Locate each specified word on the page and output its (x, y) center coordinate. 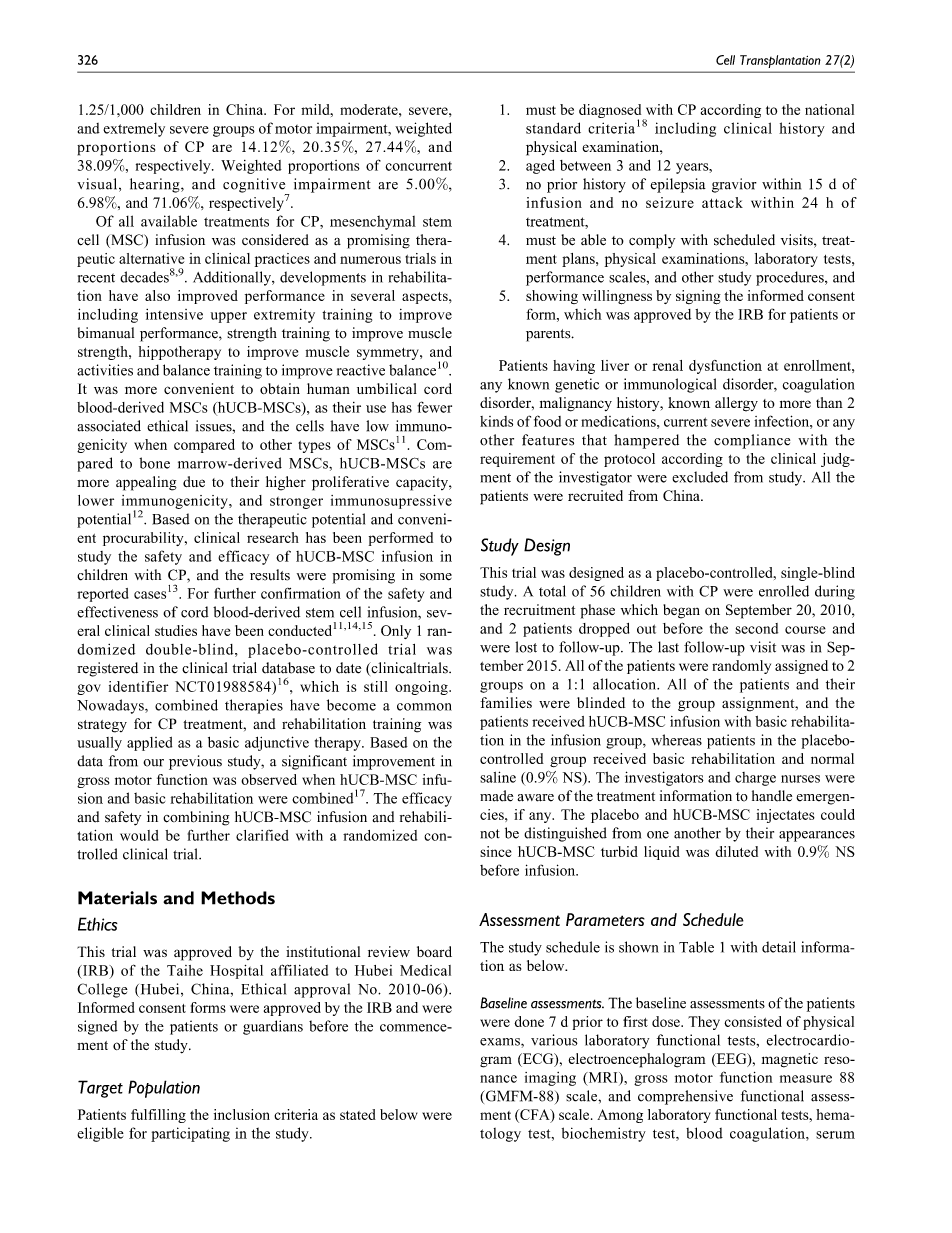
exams (501, 1042)
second (756, 628)
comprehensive (685, 1097)
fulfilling (158, 1116)
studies (176, 630)
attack (722, 202)
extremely (134, 130)
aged (540, 167)
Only (396, 632)
